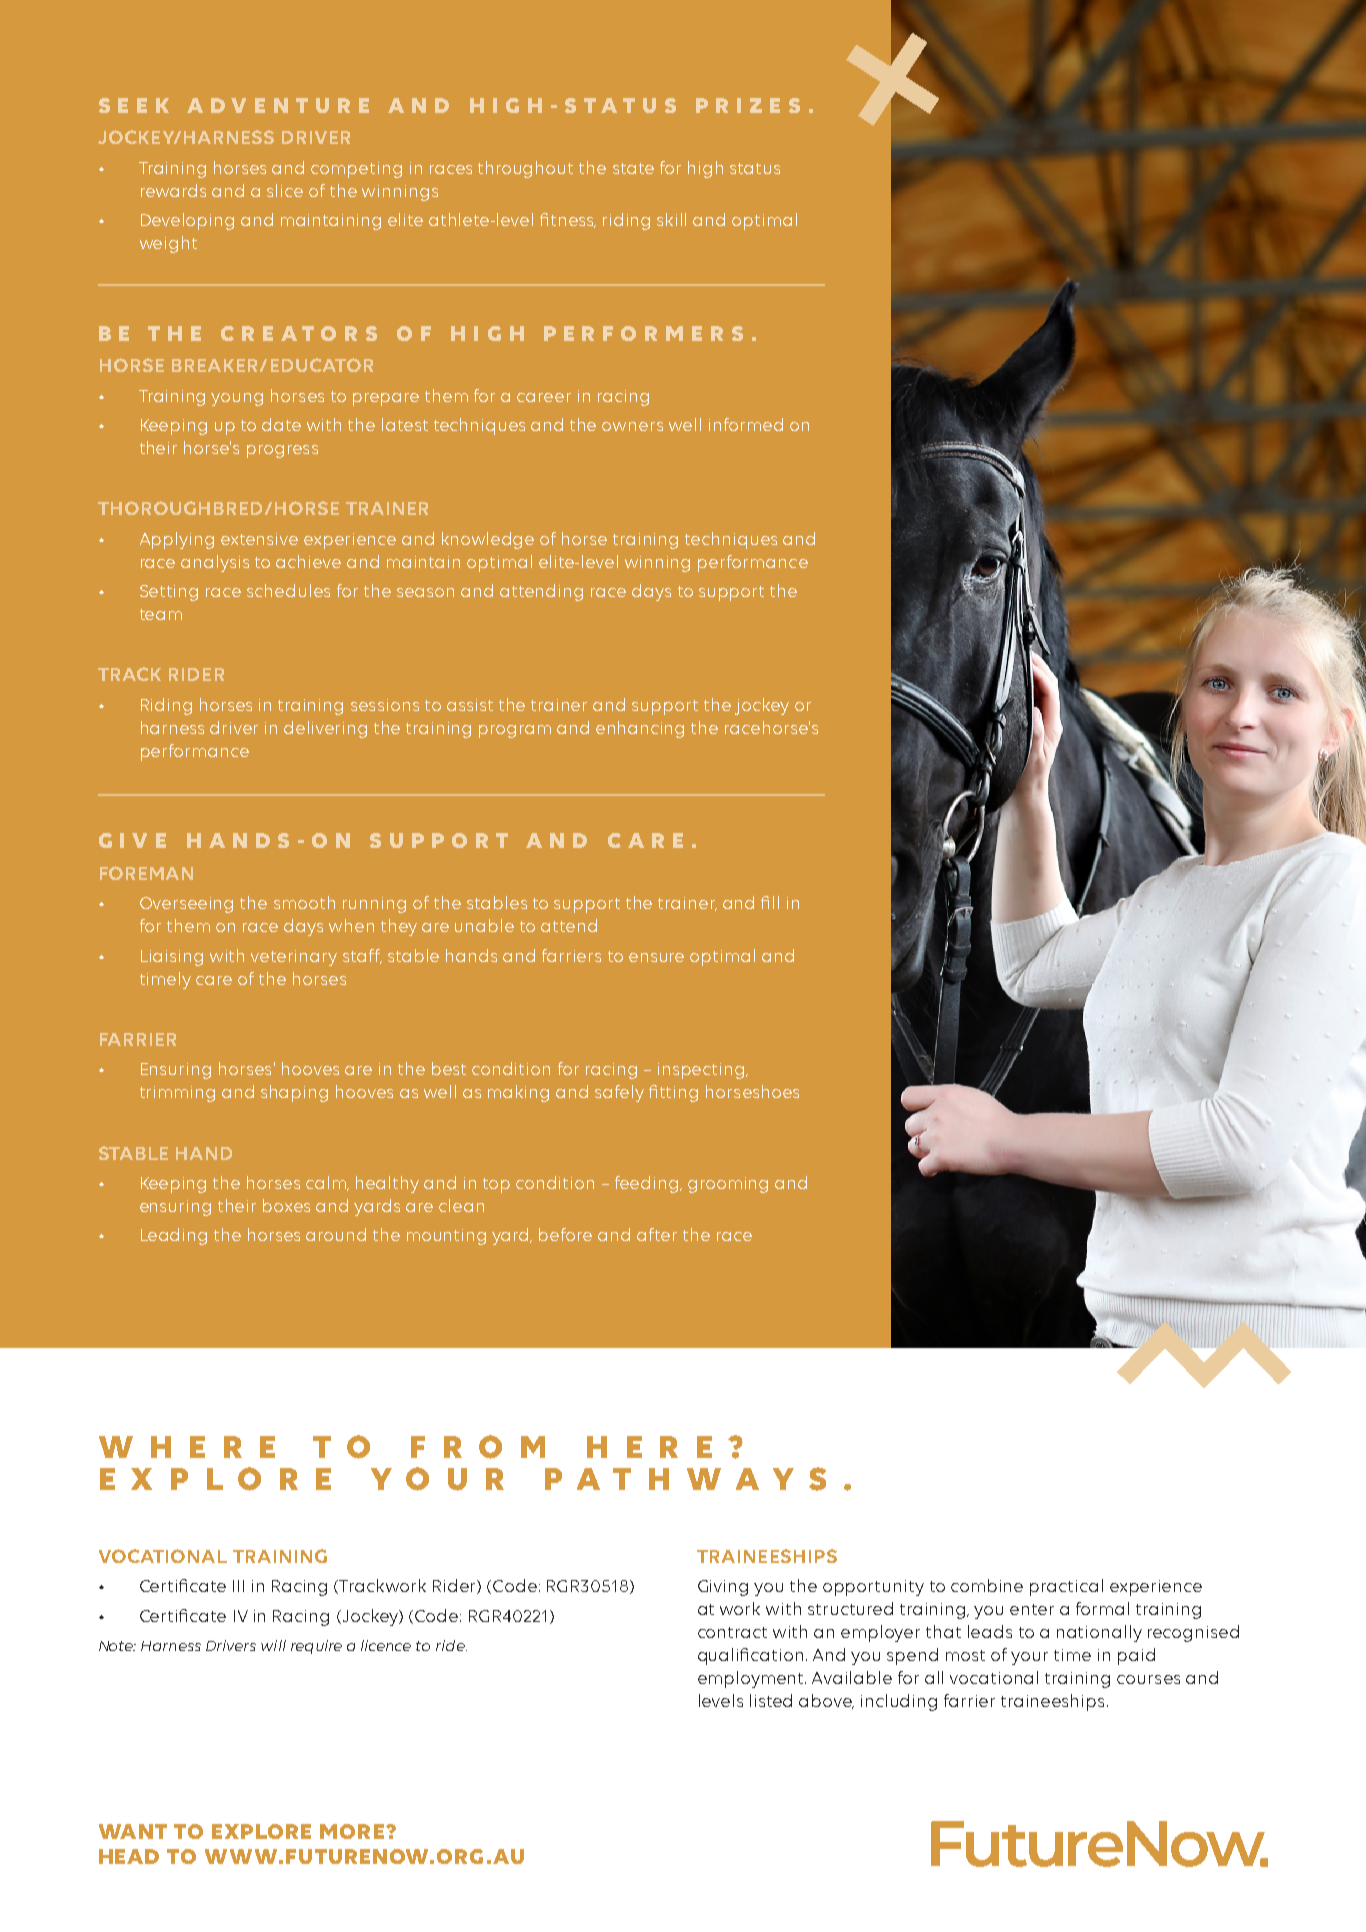  I want to click on skill, so click(671, 219).
